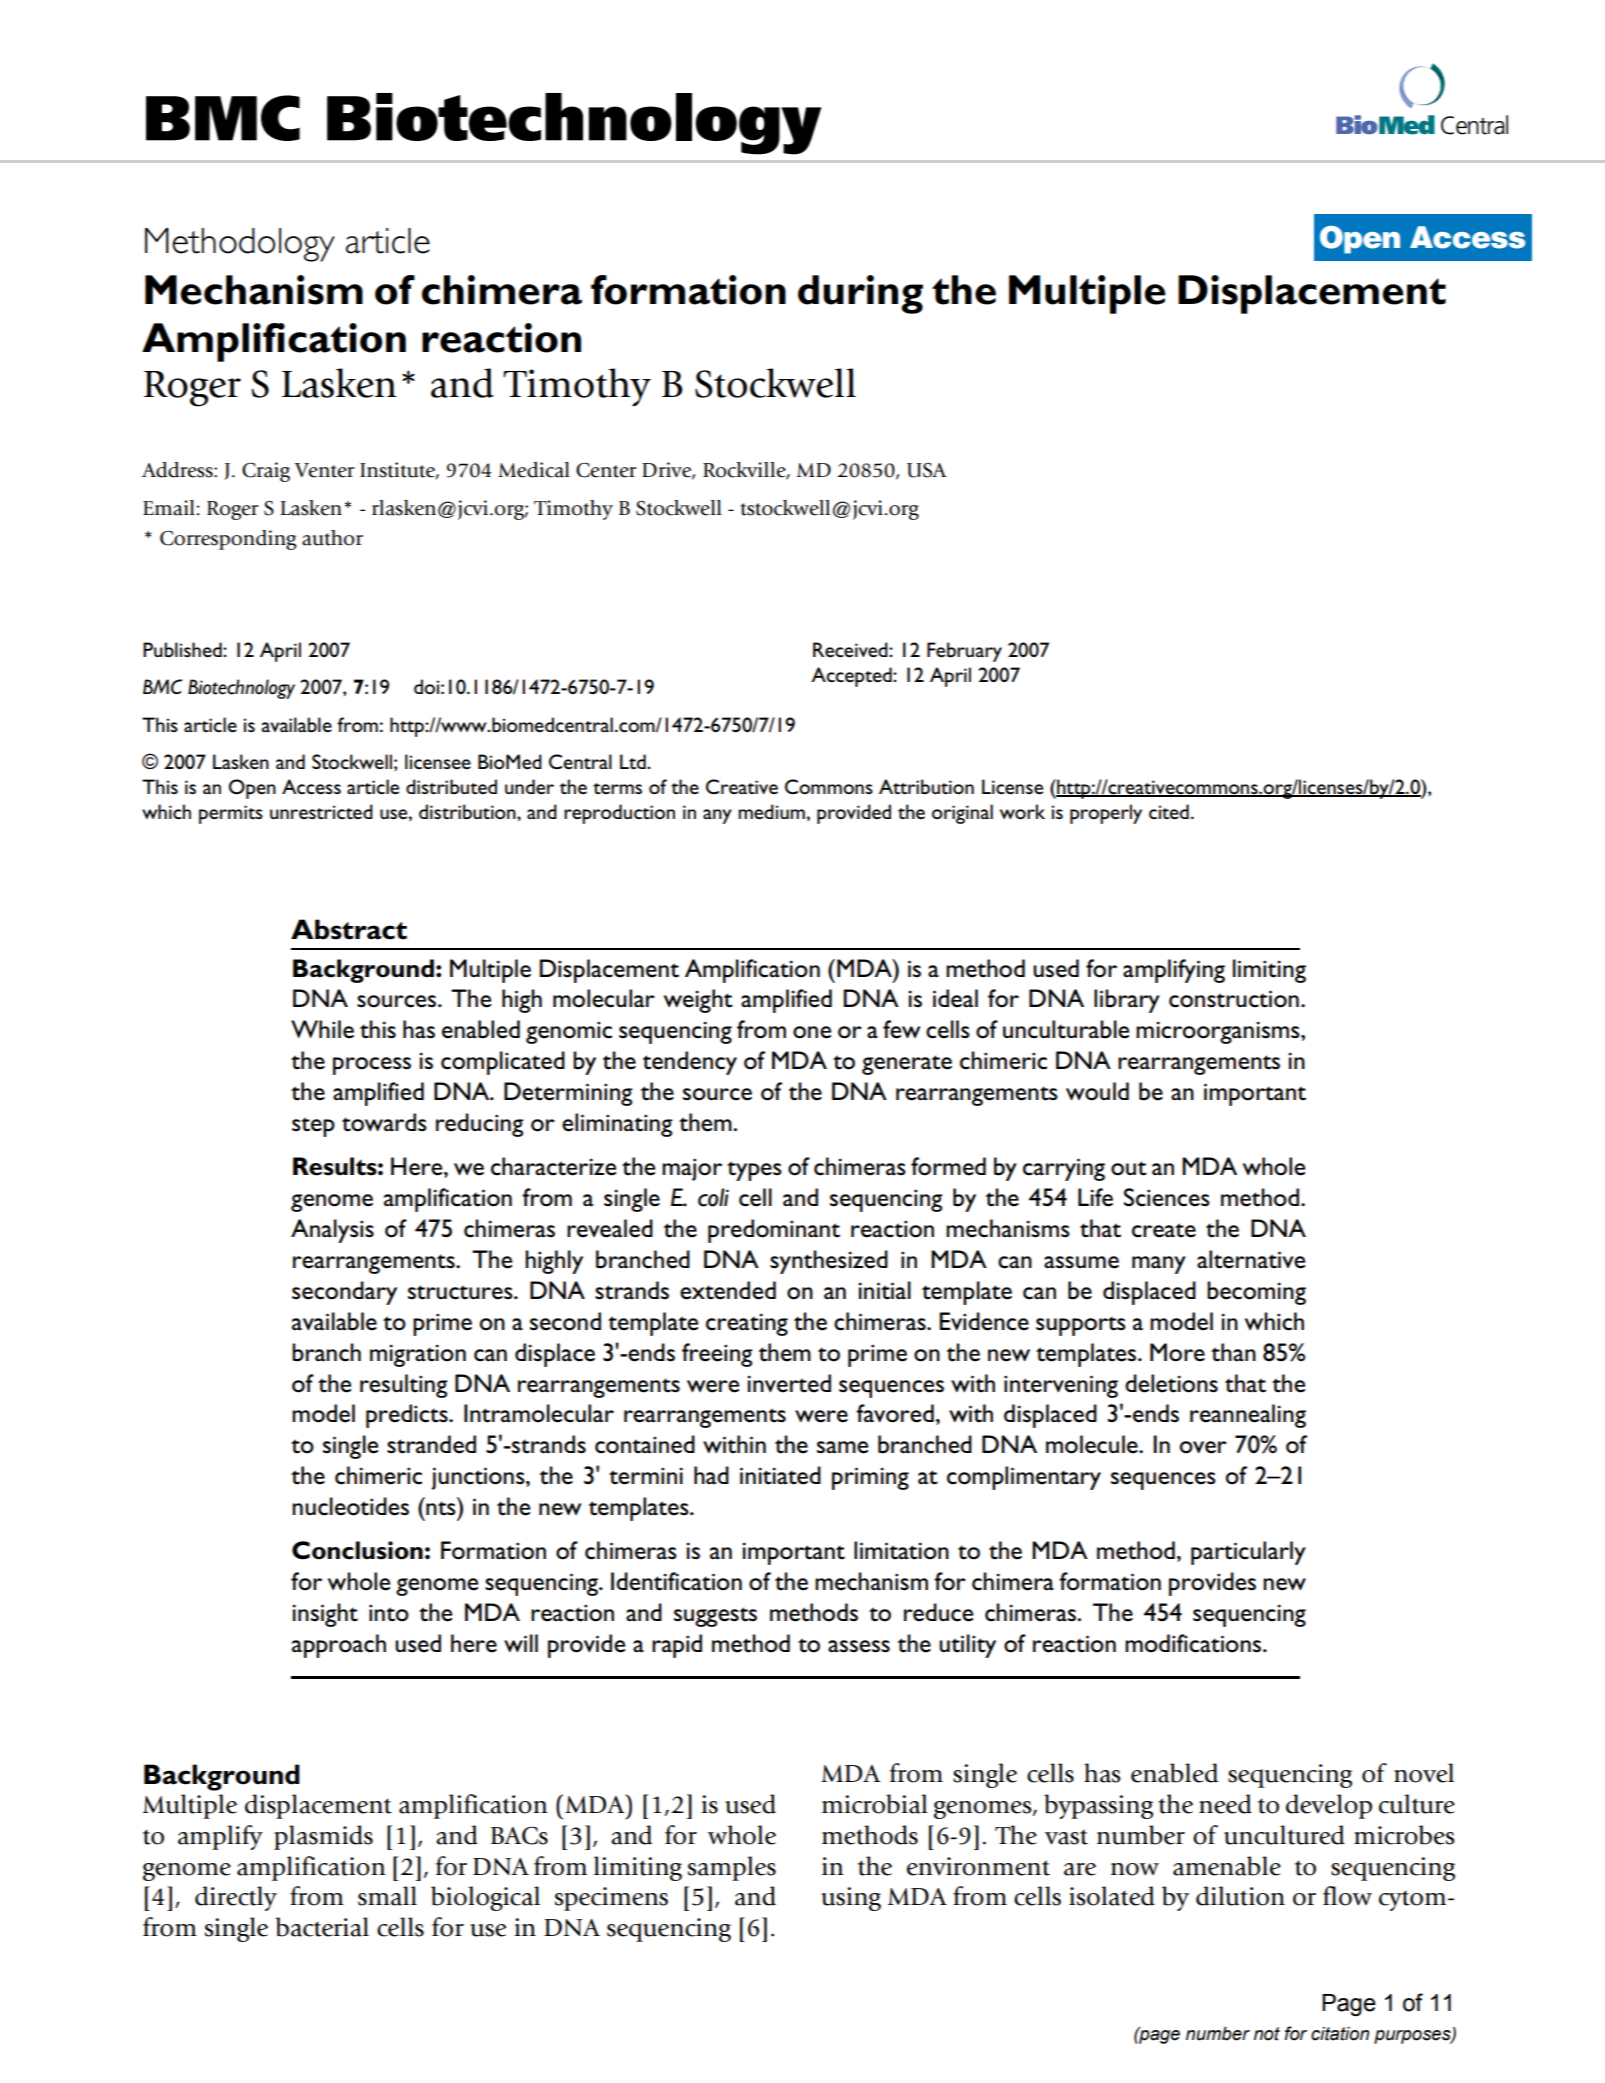 This document has width=1605, height=2083. I want to click on bacterial, so click(322, 1927).
